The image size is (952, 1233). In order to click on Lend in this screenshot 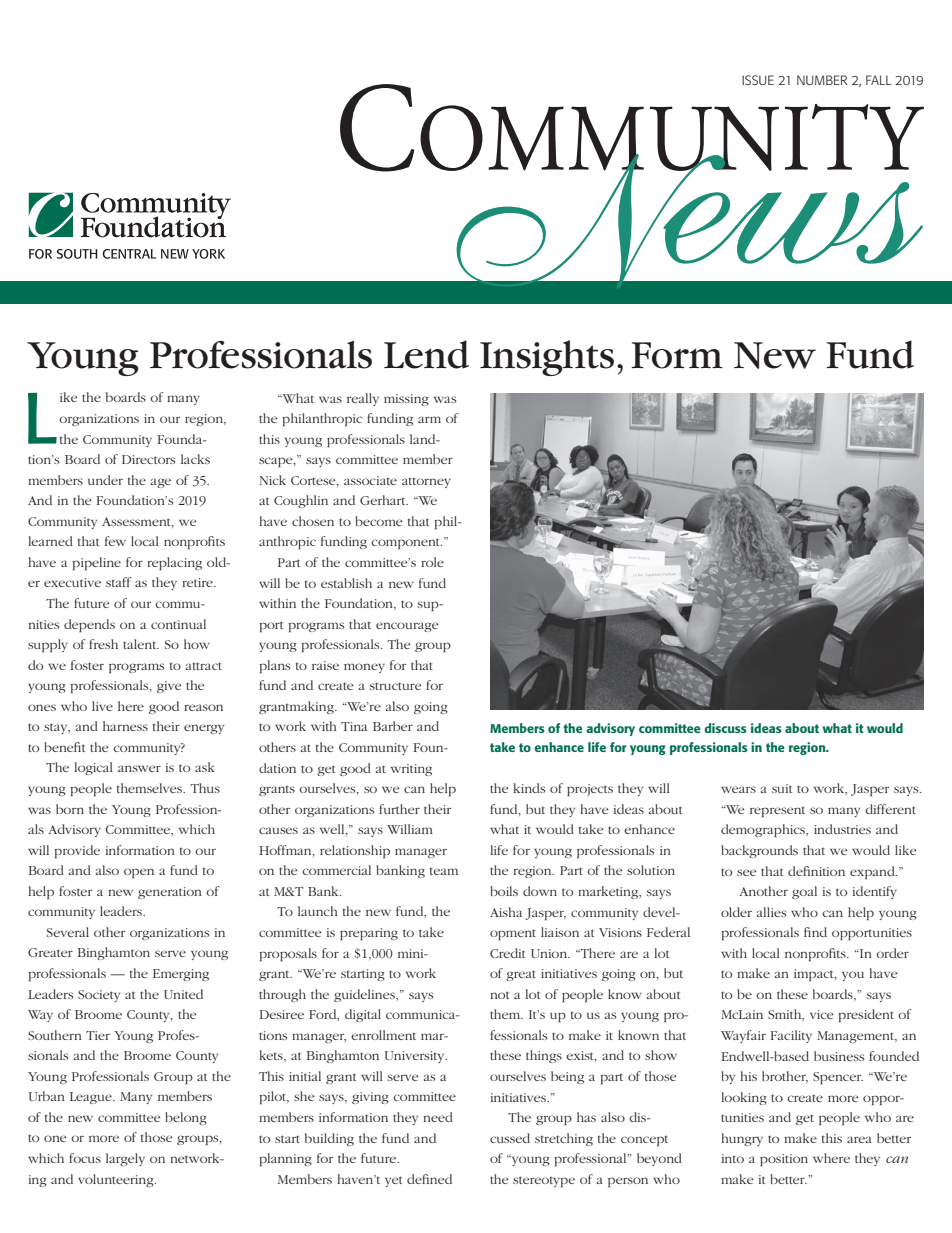, I will do `click(426, 354)`.
